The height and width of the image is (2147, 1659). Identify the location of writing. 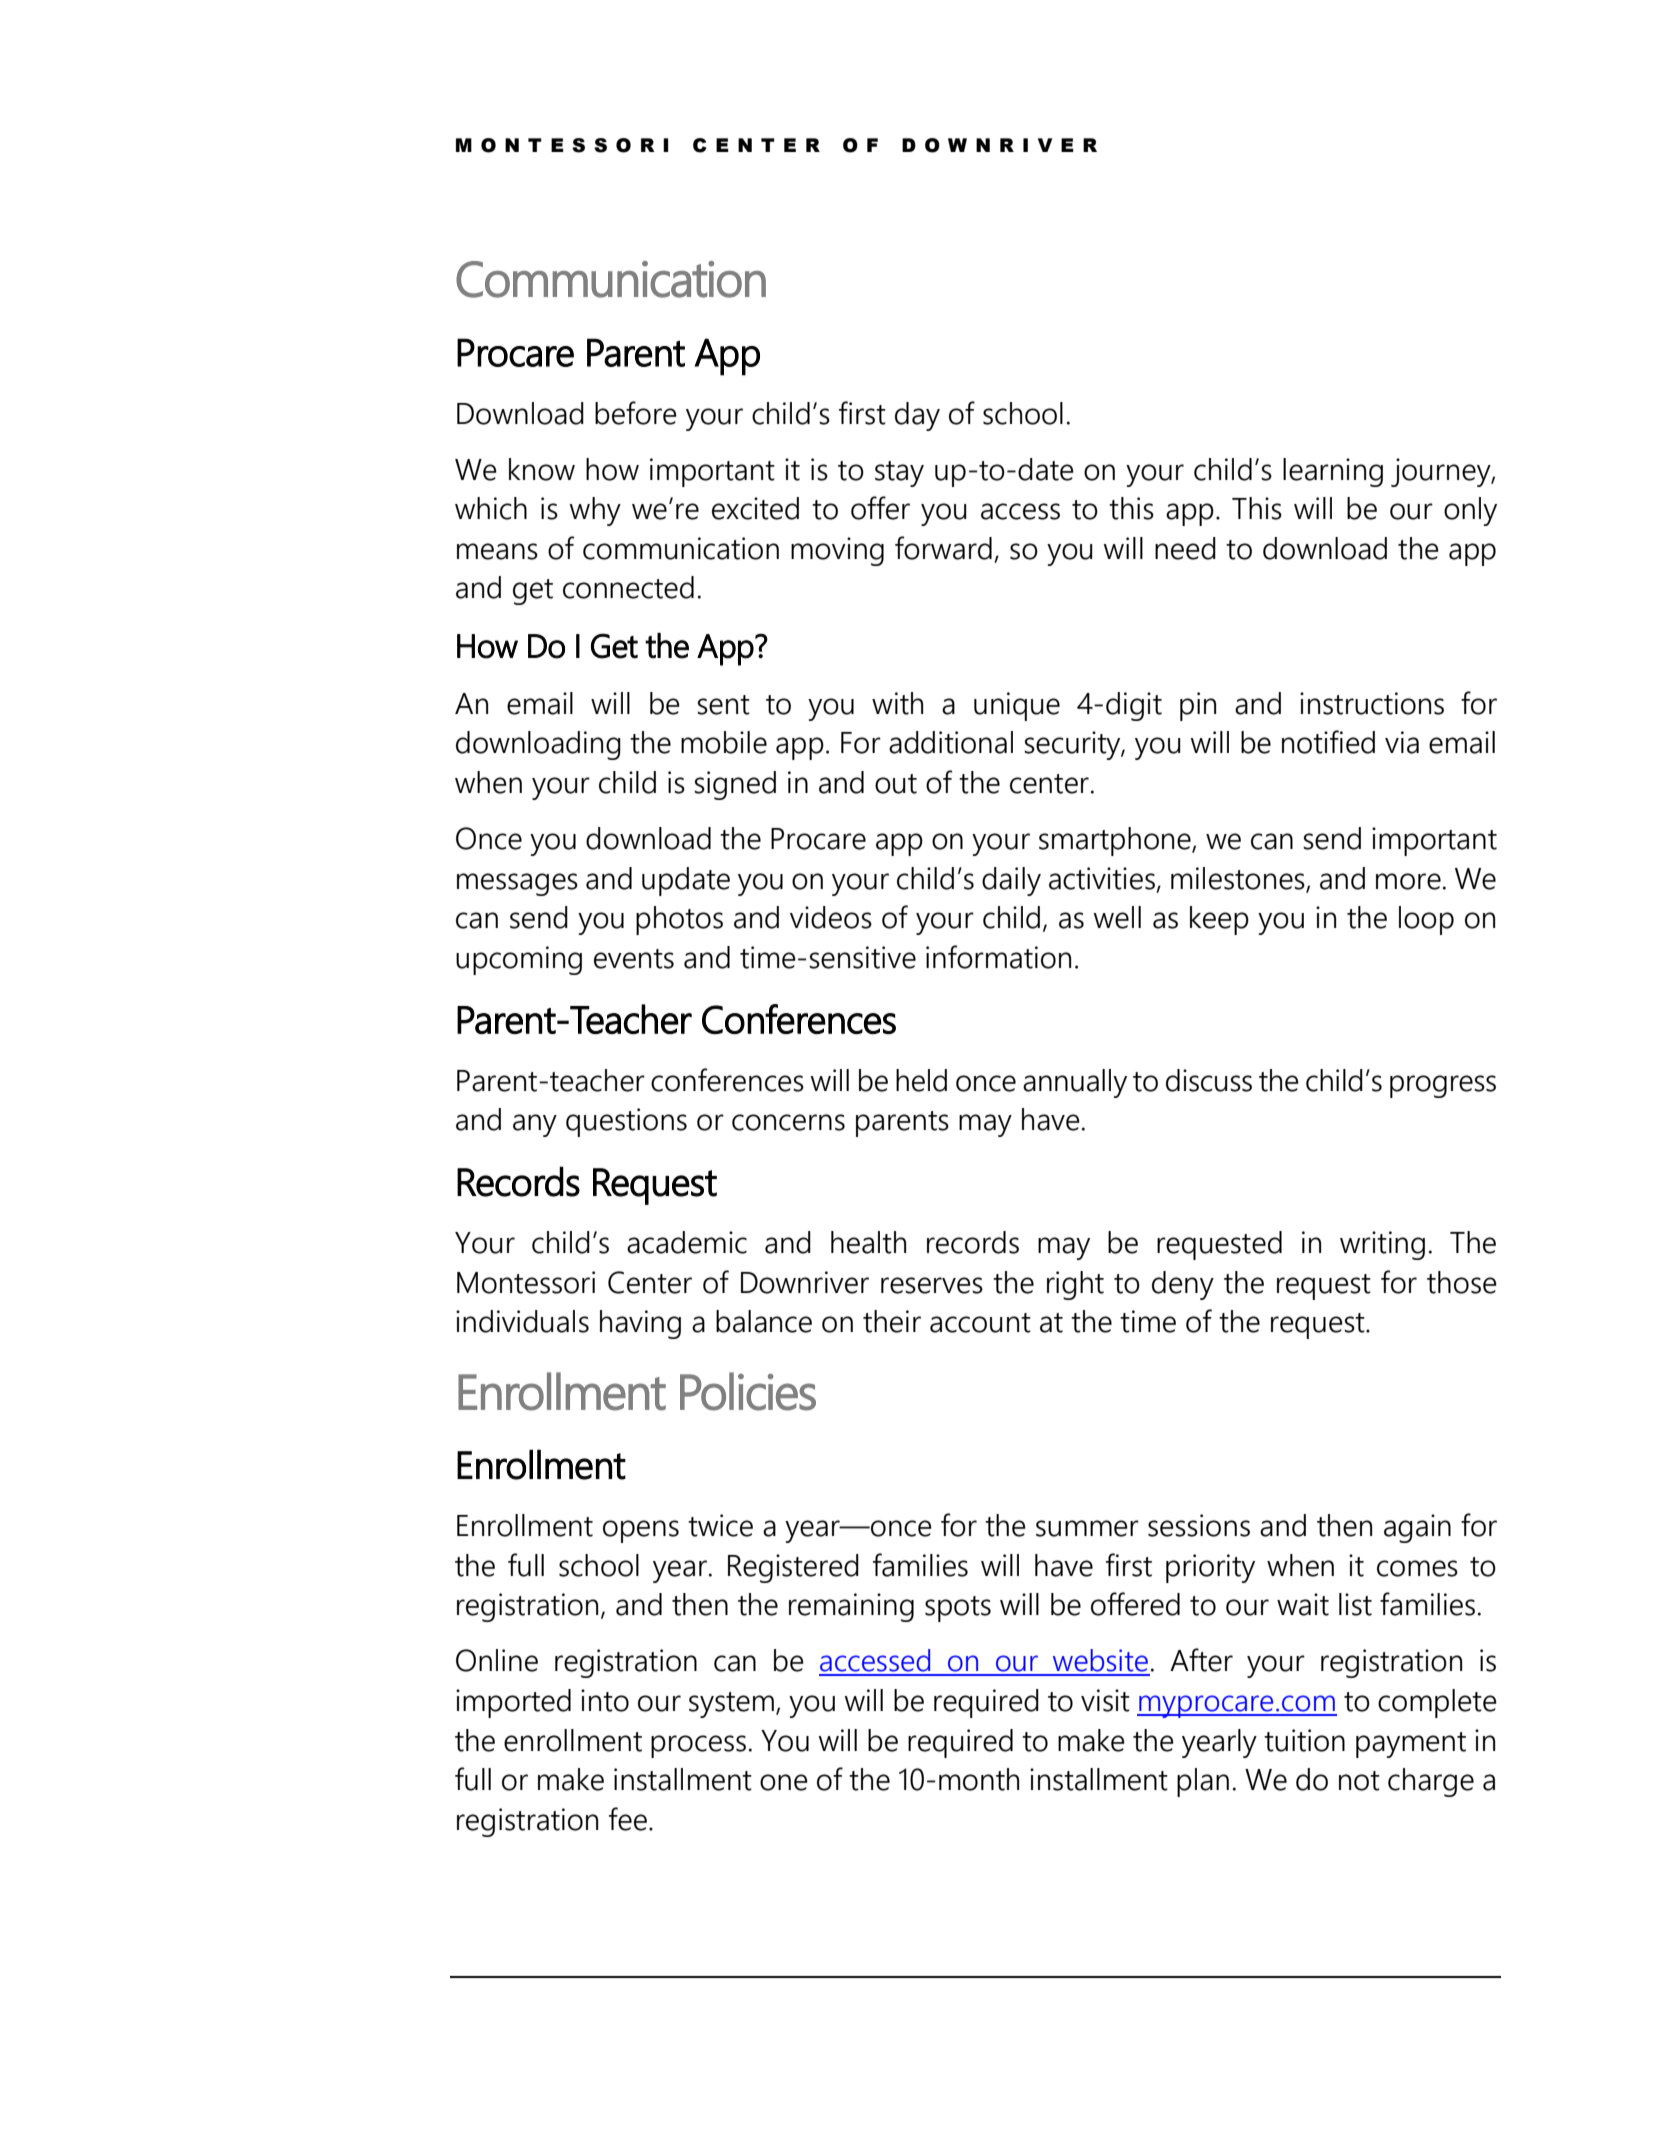
(1382, 1245).
